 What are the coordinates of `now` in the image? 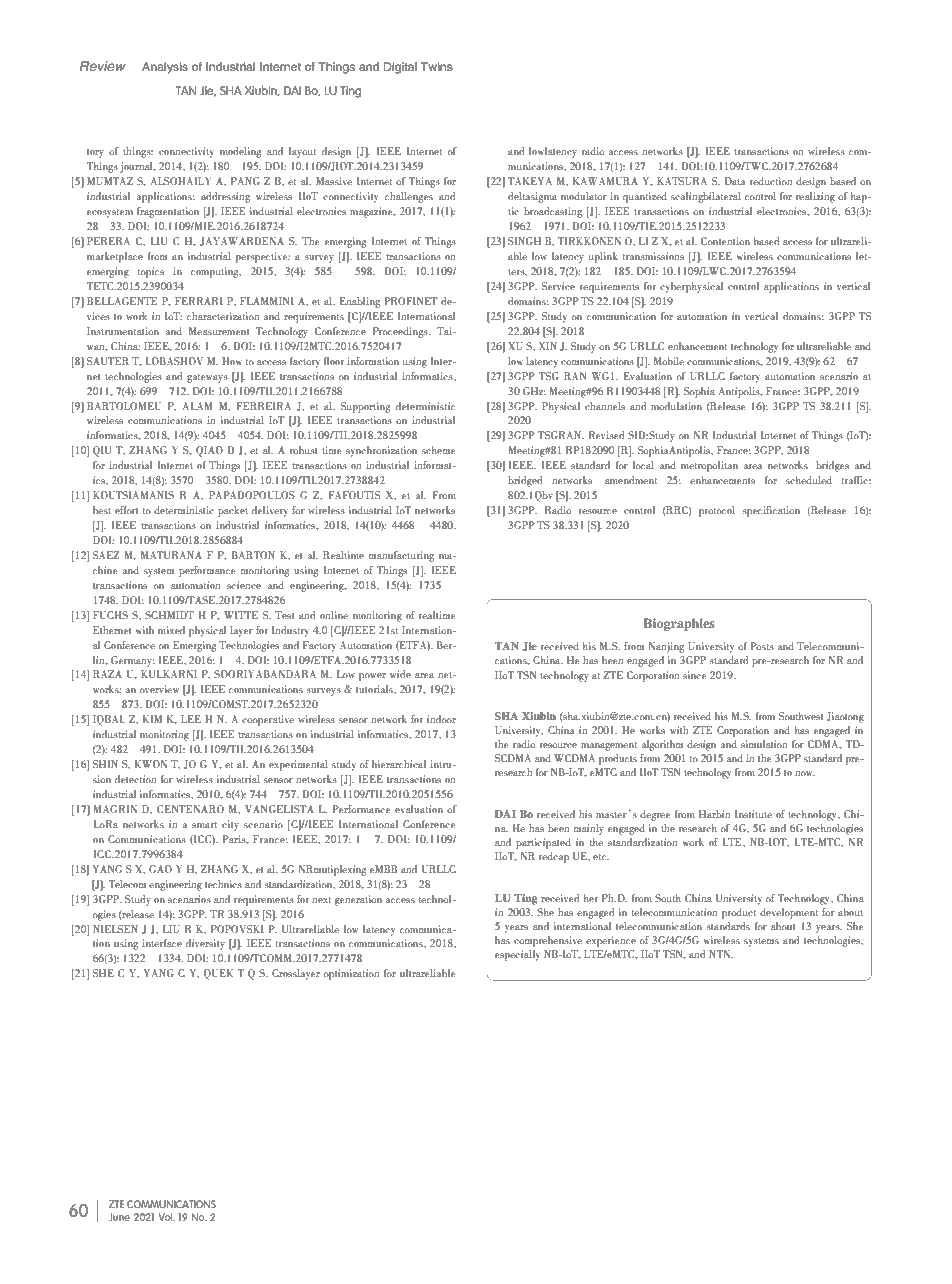 It's located at (805, 773).
